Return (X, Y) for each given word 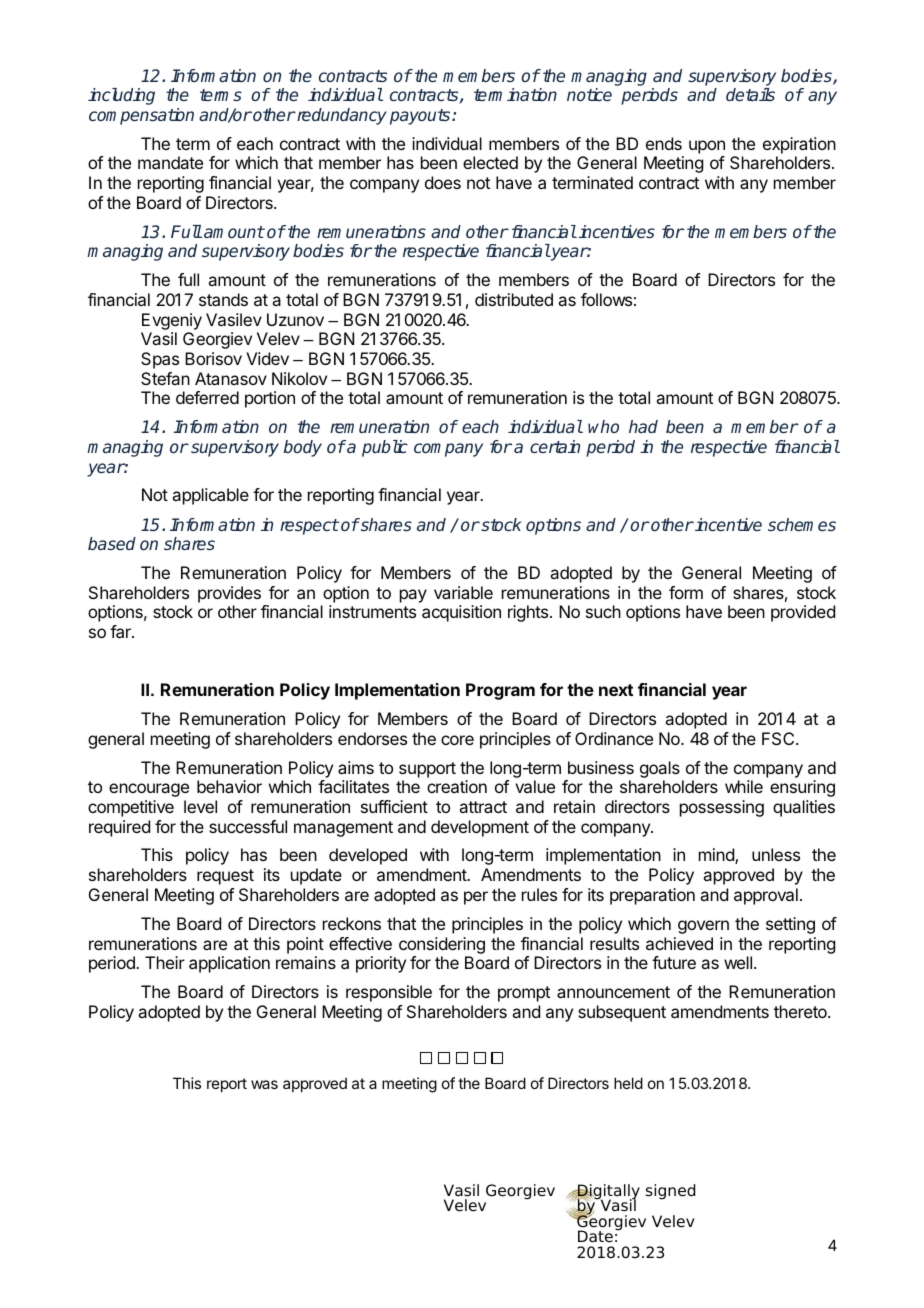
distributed (514, 299)
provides (229, 594)
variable (463, 592)
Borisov (213, 358)
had (643, 426)
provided (803, 613)
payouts (421, 117)
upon (707, 147)
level (200, 806)
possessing (722, 808)
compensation (141, 116)
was (264, 1084)
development (480, 828)
